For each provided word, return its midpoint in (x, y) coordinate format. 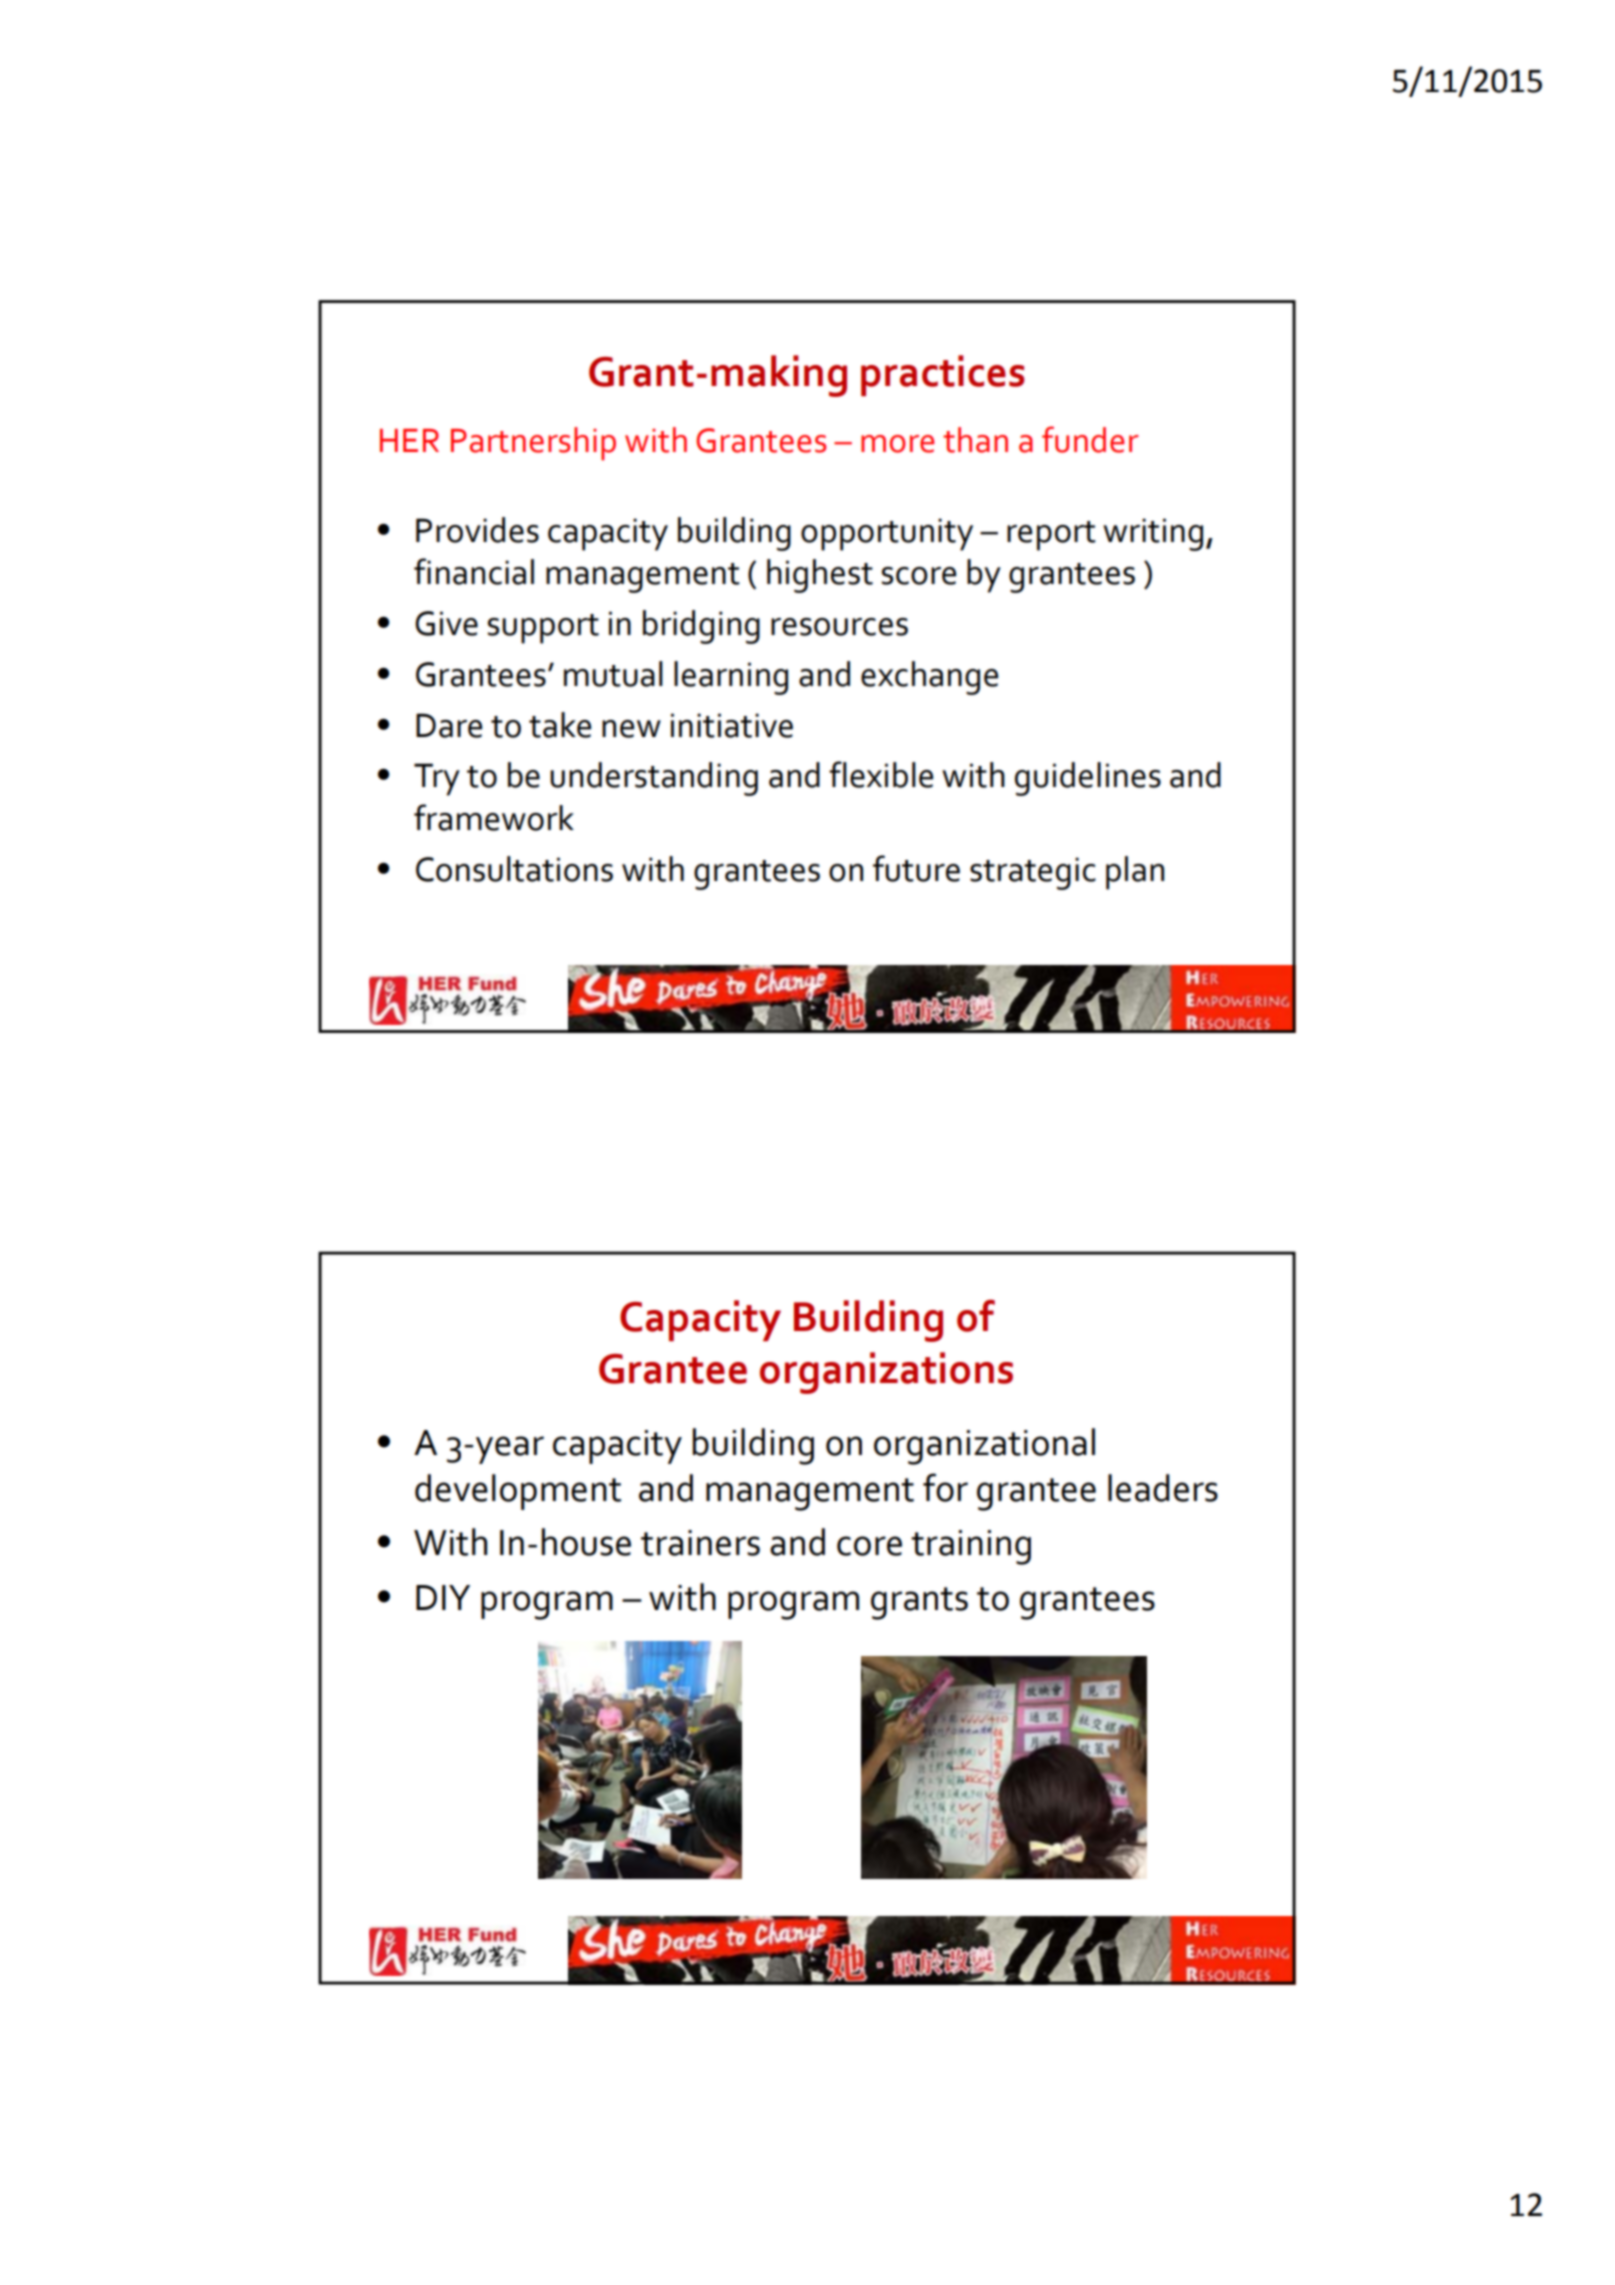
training (971, 1547)
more (897, 444)
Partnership (533, 444)
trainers (700, 1543)
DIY (443, 1597)
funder (1090, 439)
